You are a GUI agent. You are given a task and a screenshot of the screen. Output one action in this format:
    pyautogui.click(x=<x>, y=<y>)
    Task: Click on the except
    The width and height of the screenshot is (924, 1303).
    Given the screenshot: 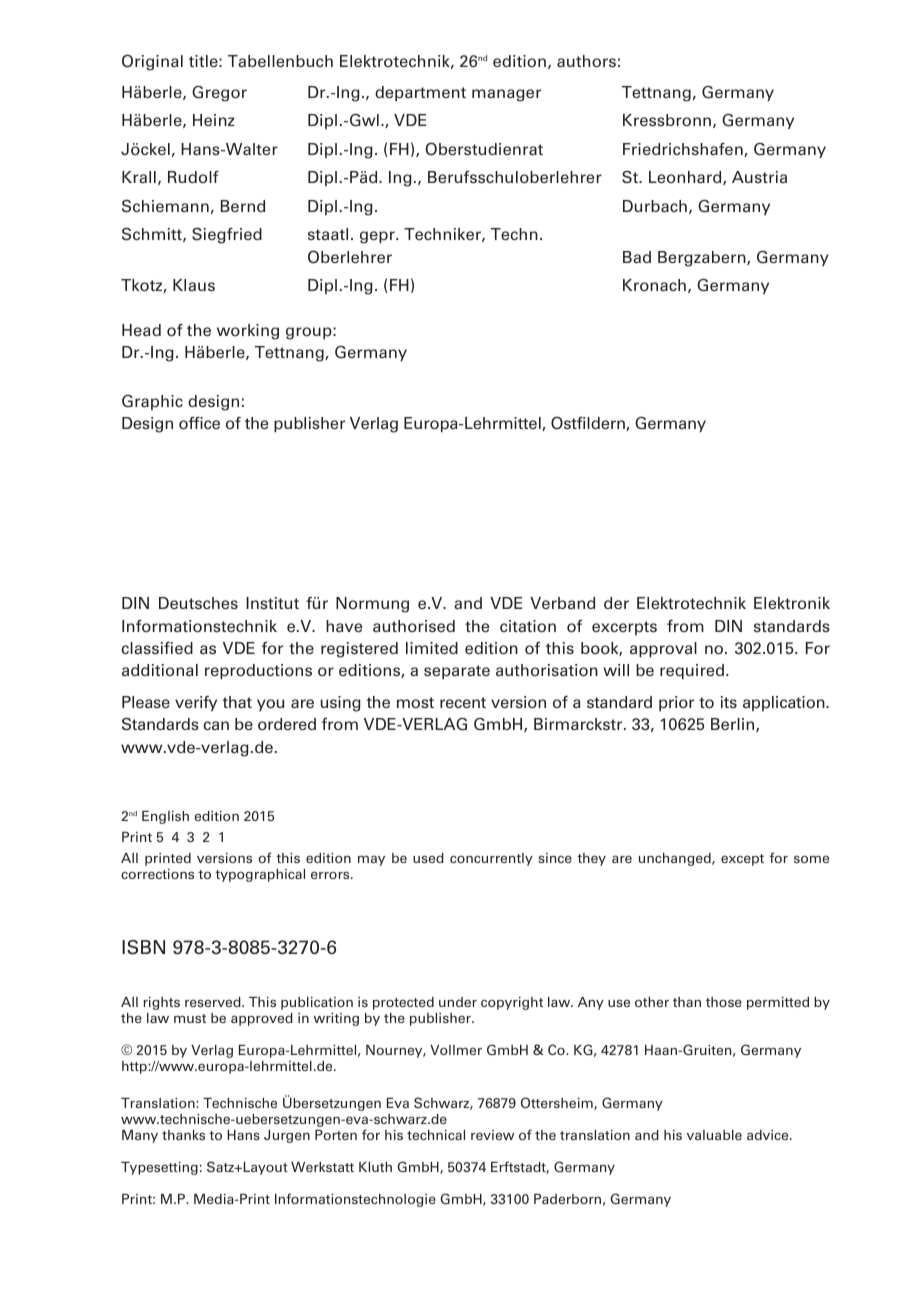 What is the action you would take?
    pyautogui.click(x=742, y=860)
